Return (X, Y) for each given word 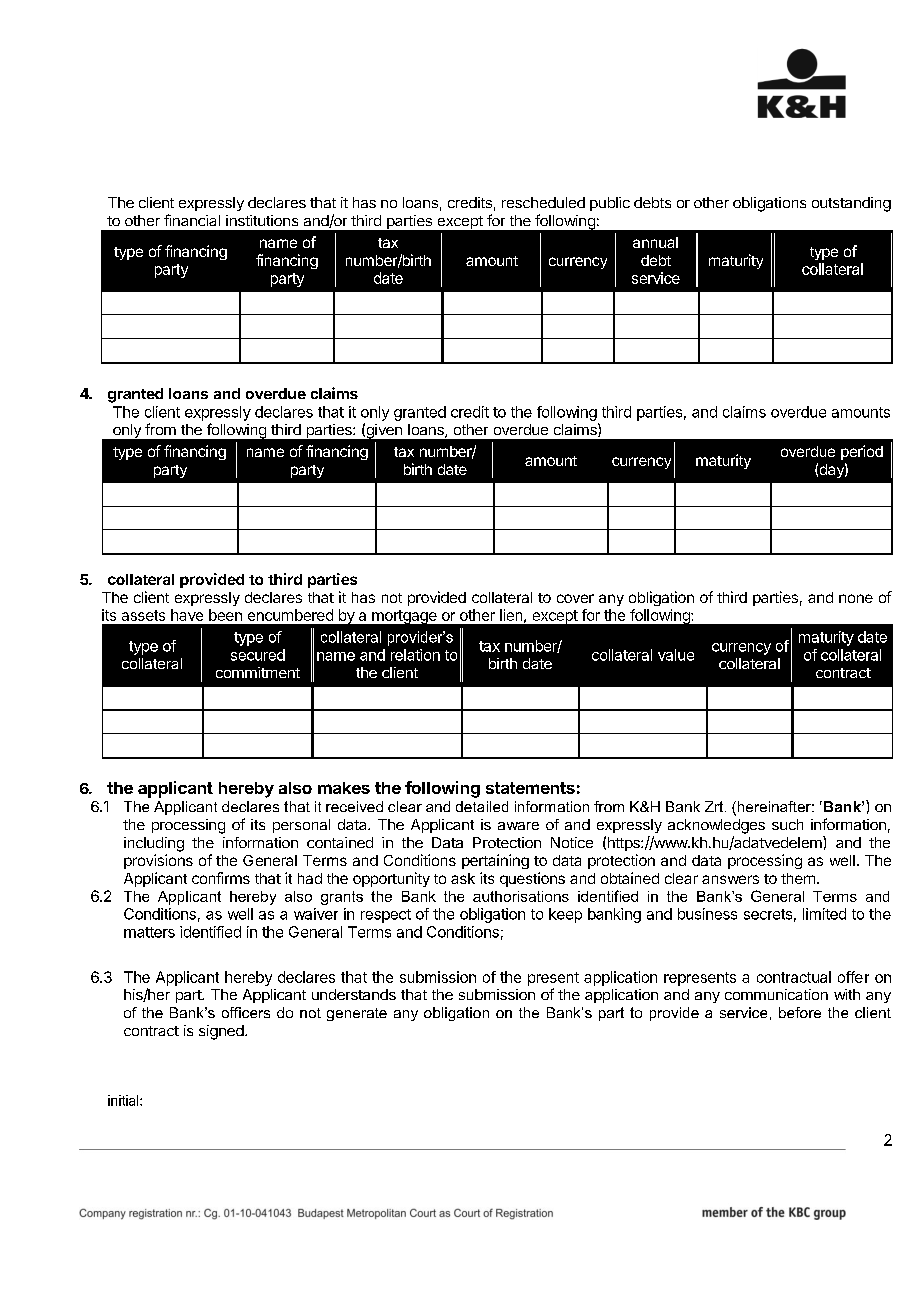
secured (258, 655)
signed (221, 1032)
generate (357, 1014)
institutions (262, 220)
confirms (221, 878)
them (798, 878)
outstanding (851, 204)
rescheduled (543, 202)
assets (143, 615)
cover (575, 598)
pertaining (495, 861)
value (676, 655)
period (862, 452)
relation (415, 655)
